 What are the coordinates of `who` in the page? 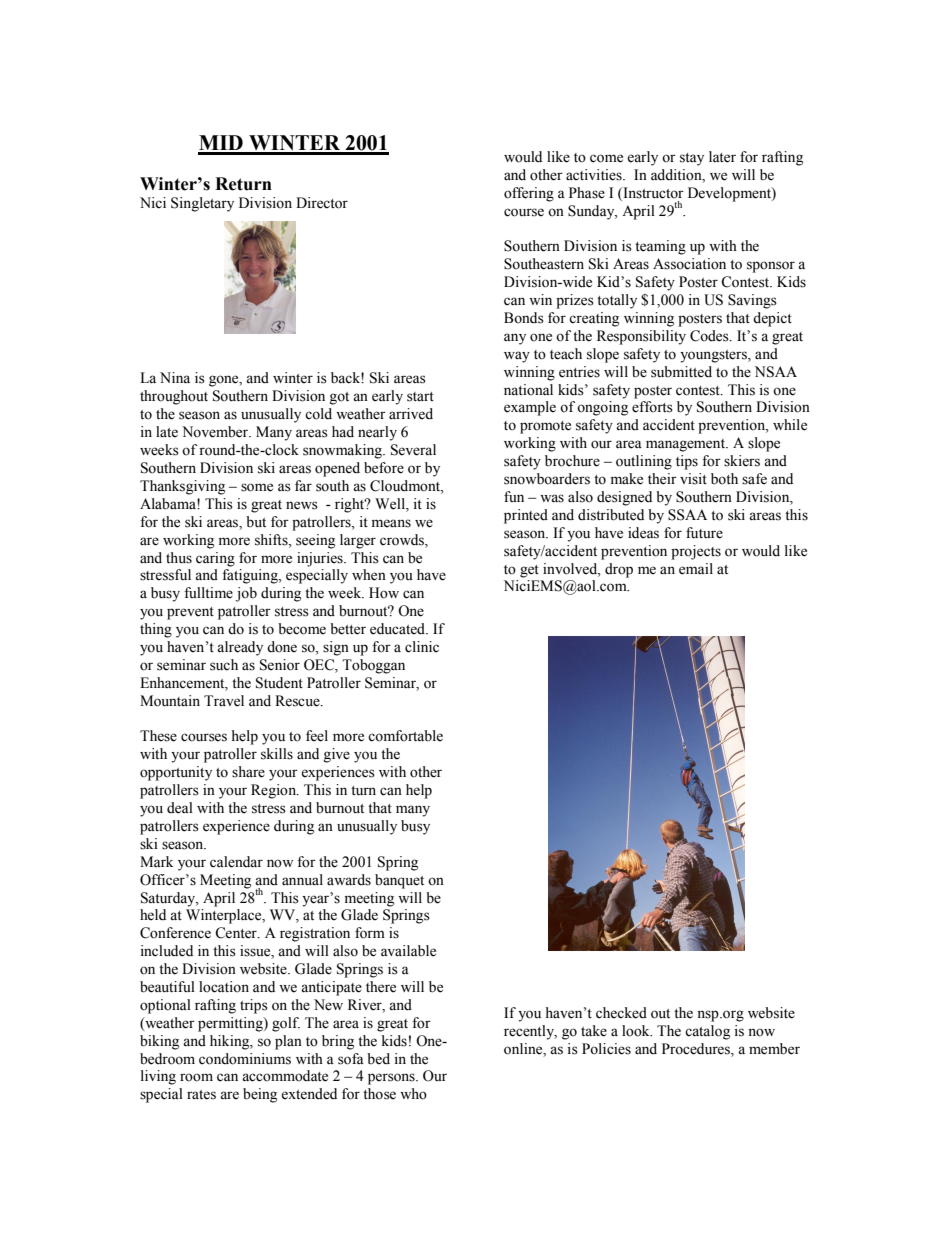 It's located at (413, 1094).
